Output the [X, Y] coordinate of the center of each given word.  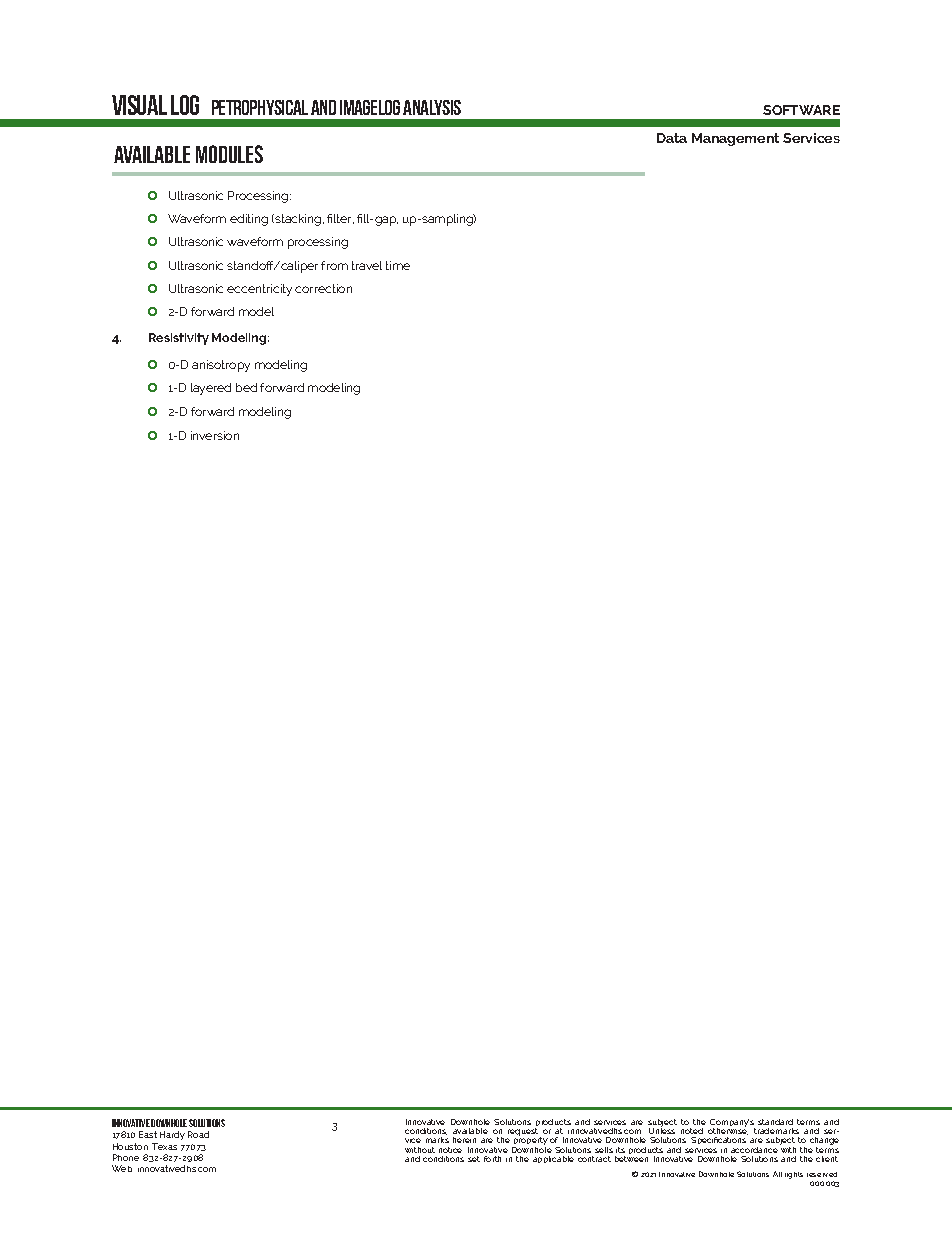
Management [735, 139]
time [398, 265]
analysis [432, 107]
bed [246, 387]
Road [198, 1134]
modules [229, 154]
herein [464, 1140]
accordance [754, 1150]
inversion [215, 435]
